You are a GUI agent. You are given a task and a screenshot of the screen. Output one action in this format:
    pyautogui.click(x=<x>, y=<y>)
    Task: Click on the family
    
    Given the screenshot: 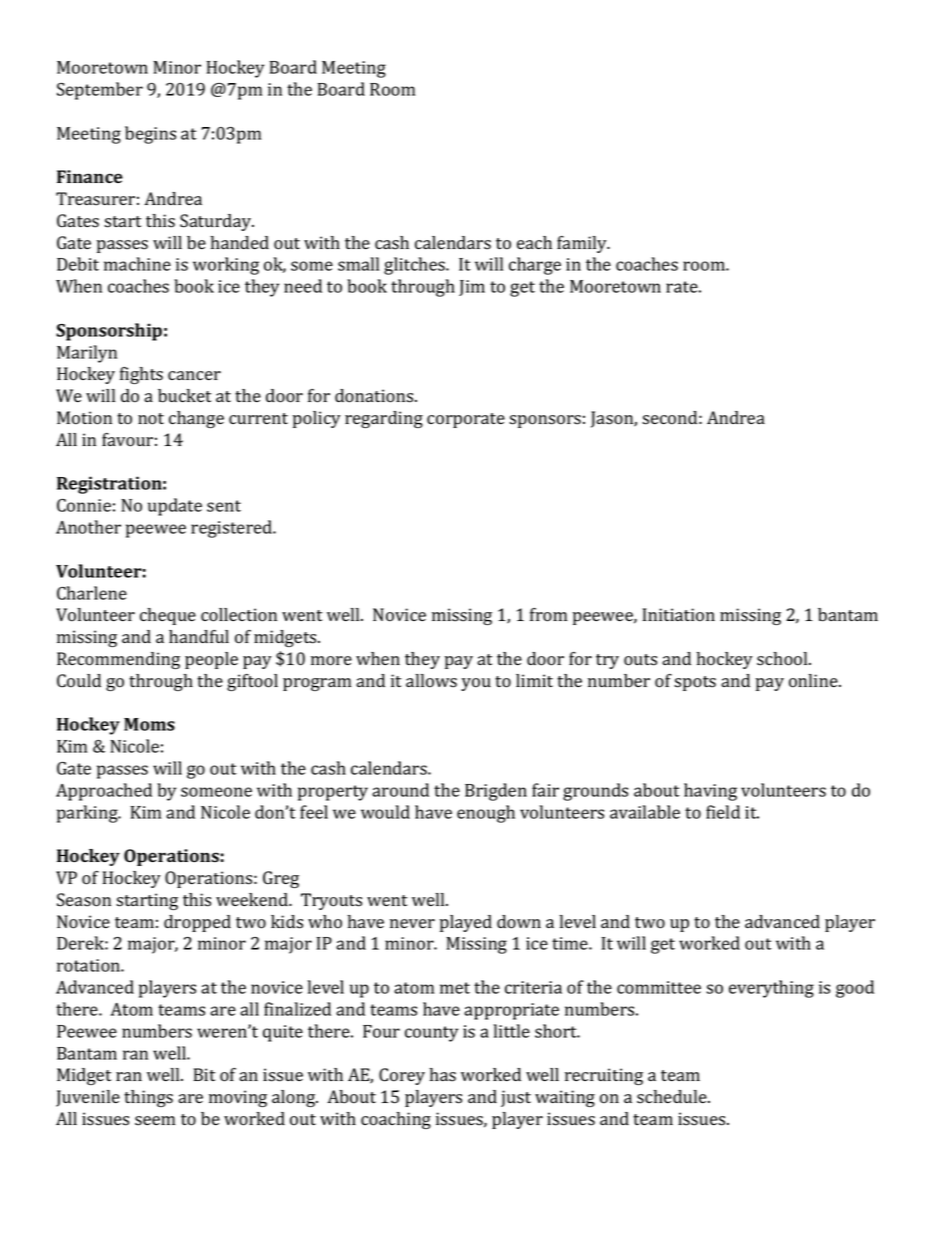 What is the action you would take?
    pyautogui.click(x=583, y=244)
